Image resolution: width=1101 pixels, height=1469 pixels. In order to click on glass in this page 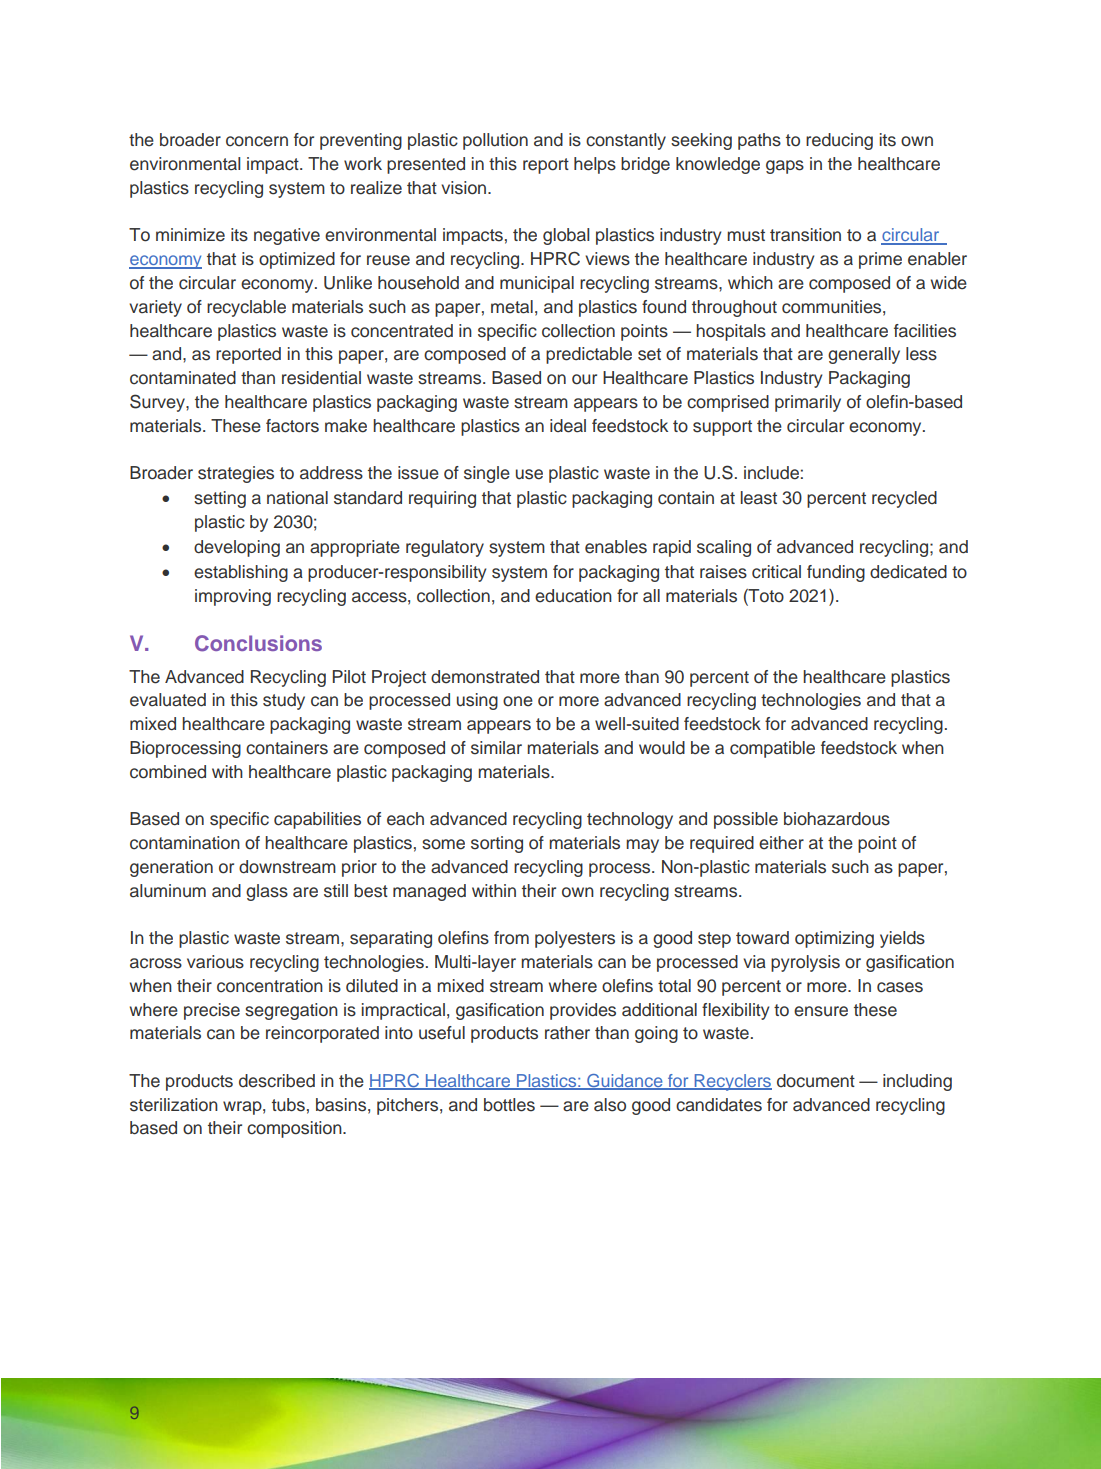, I will do `click(267, 892)`.
